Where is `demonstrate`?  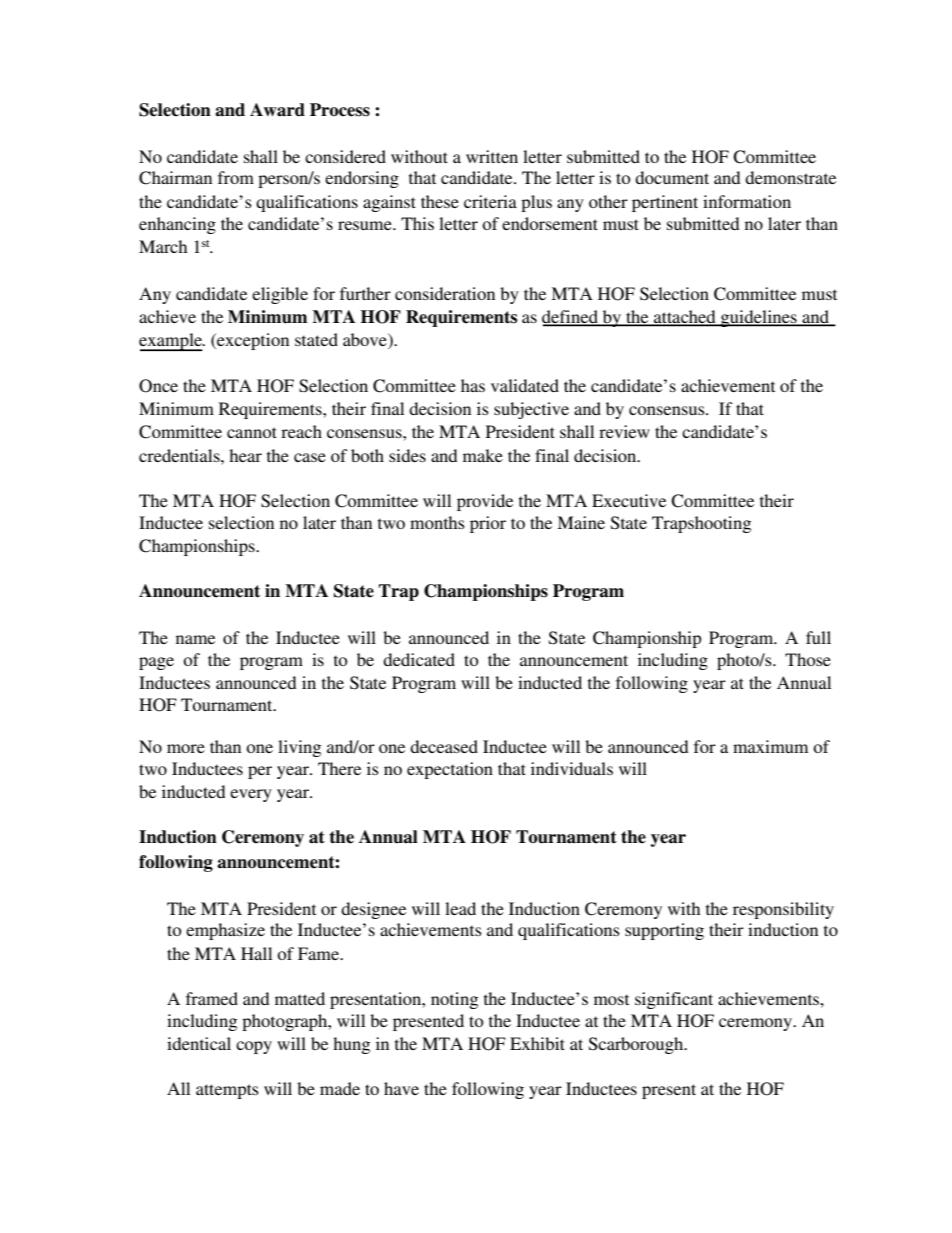 demonstrate is located at coordinates (790, 177).
